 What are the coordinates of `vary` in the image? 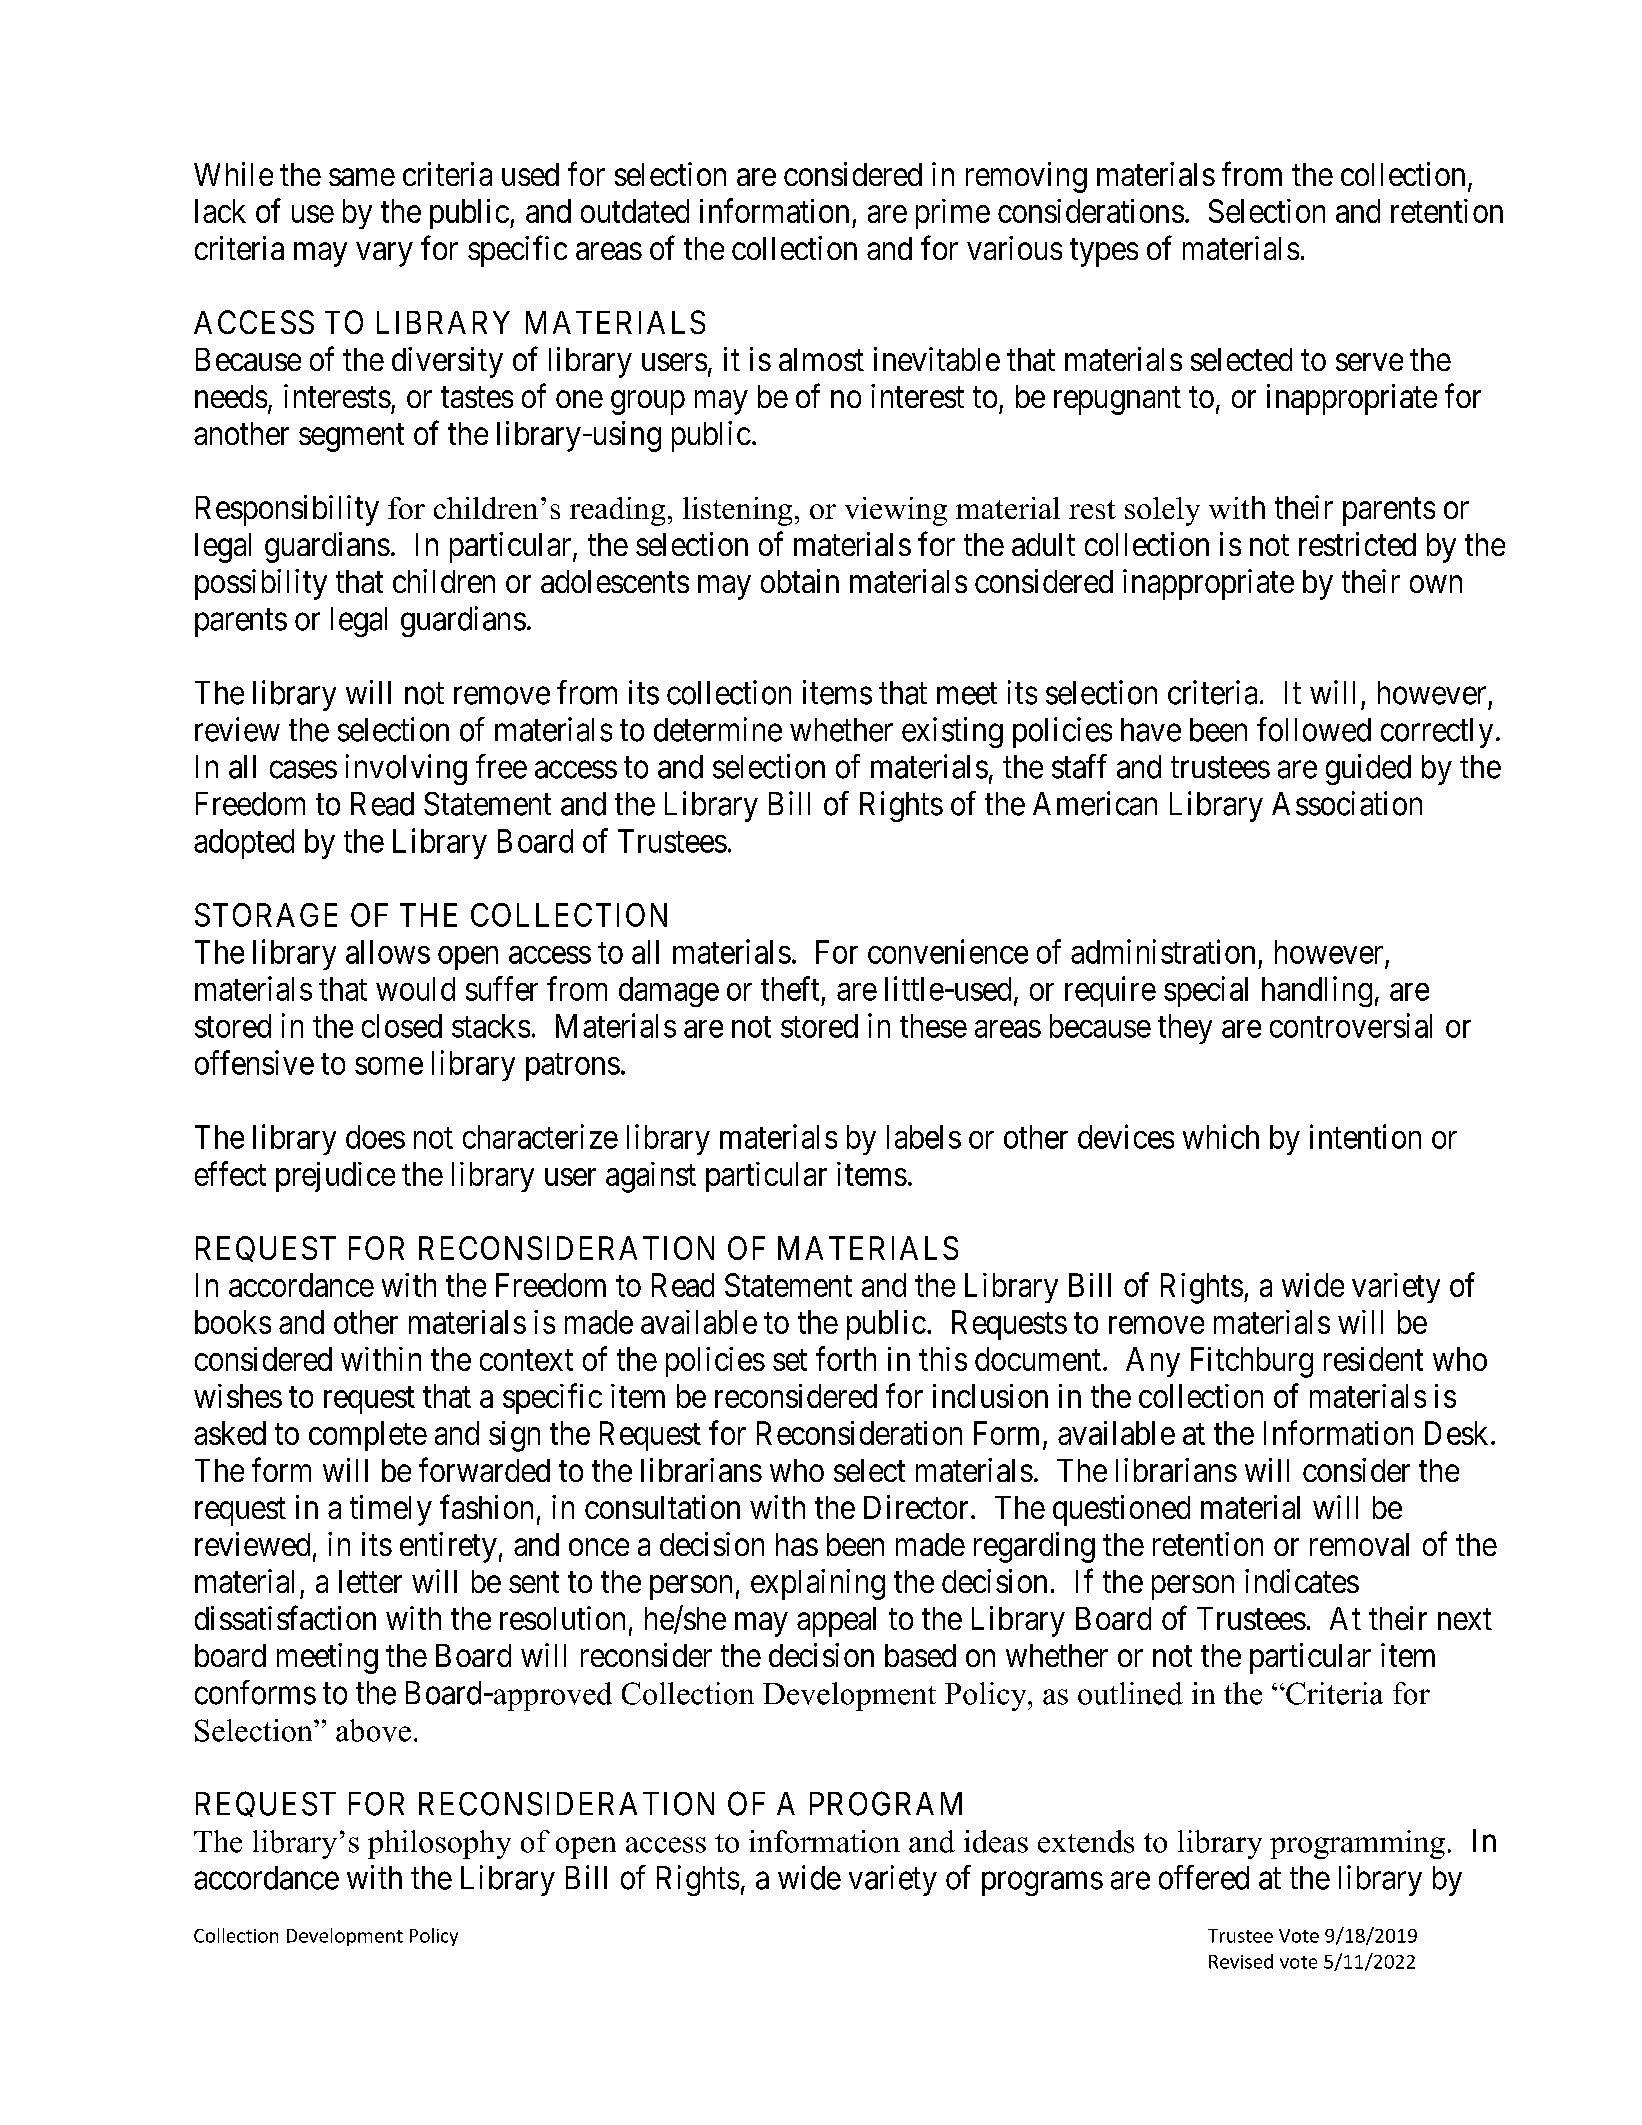 It's located at (384, 255).
